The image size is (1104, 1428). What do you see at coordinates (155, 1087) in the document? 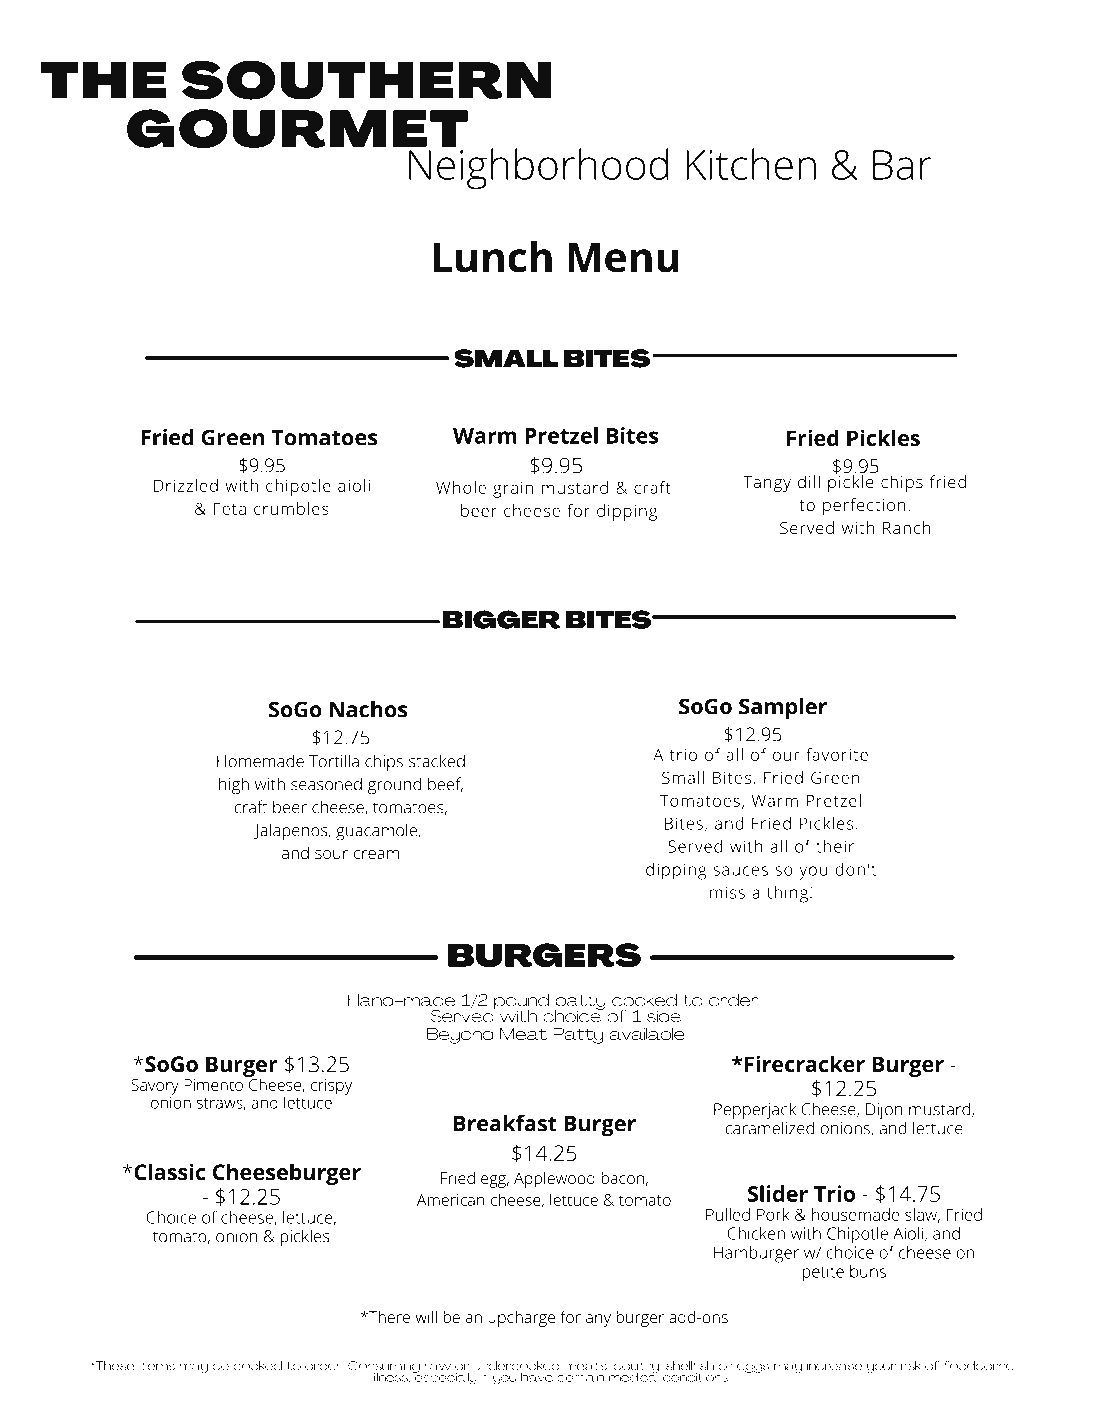
I see `Savory` at bounding box center [155, 1087].
